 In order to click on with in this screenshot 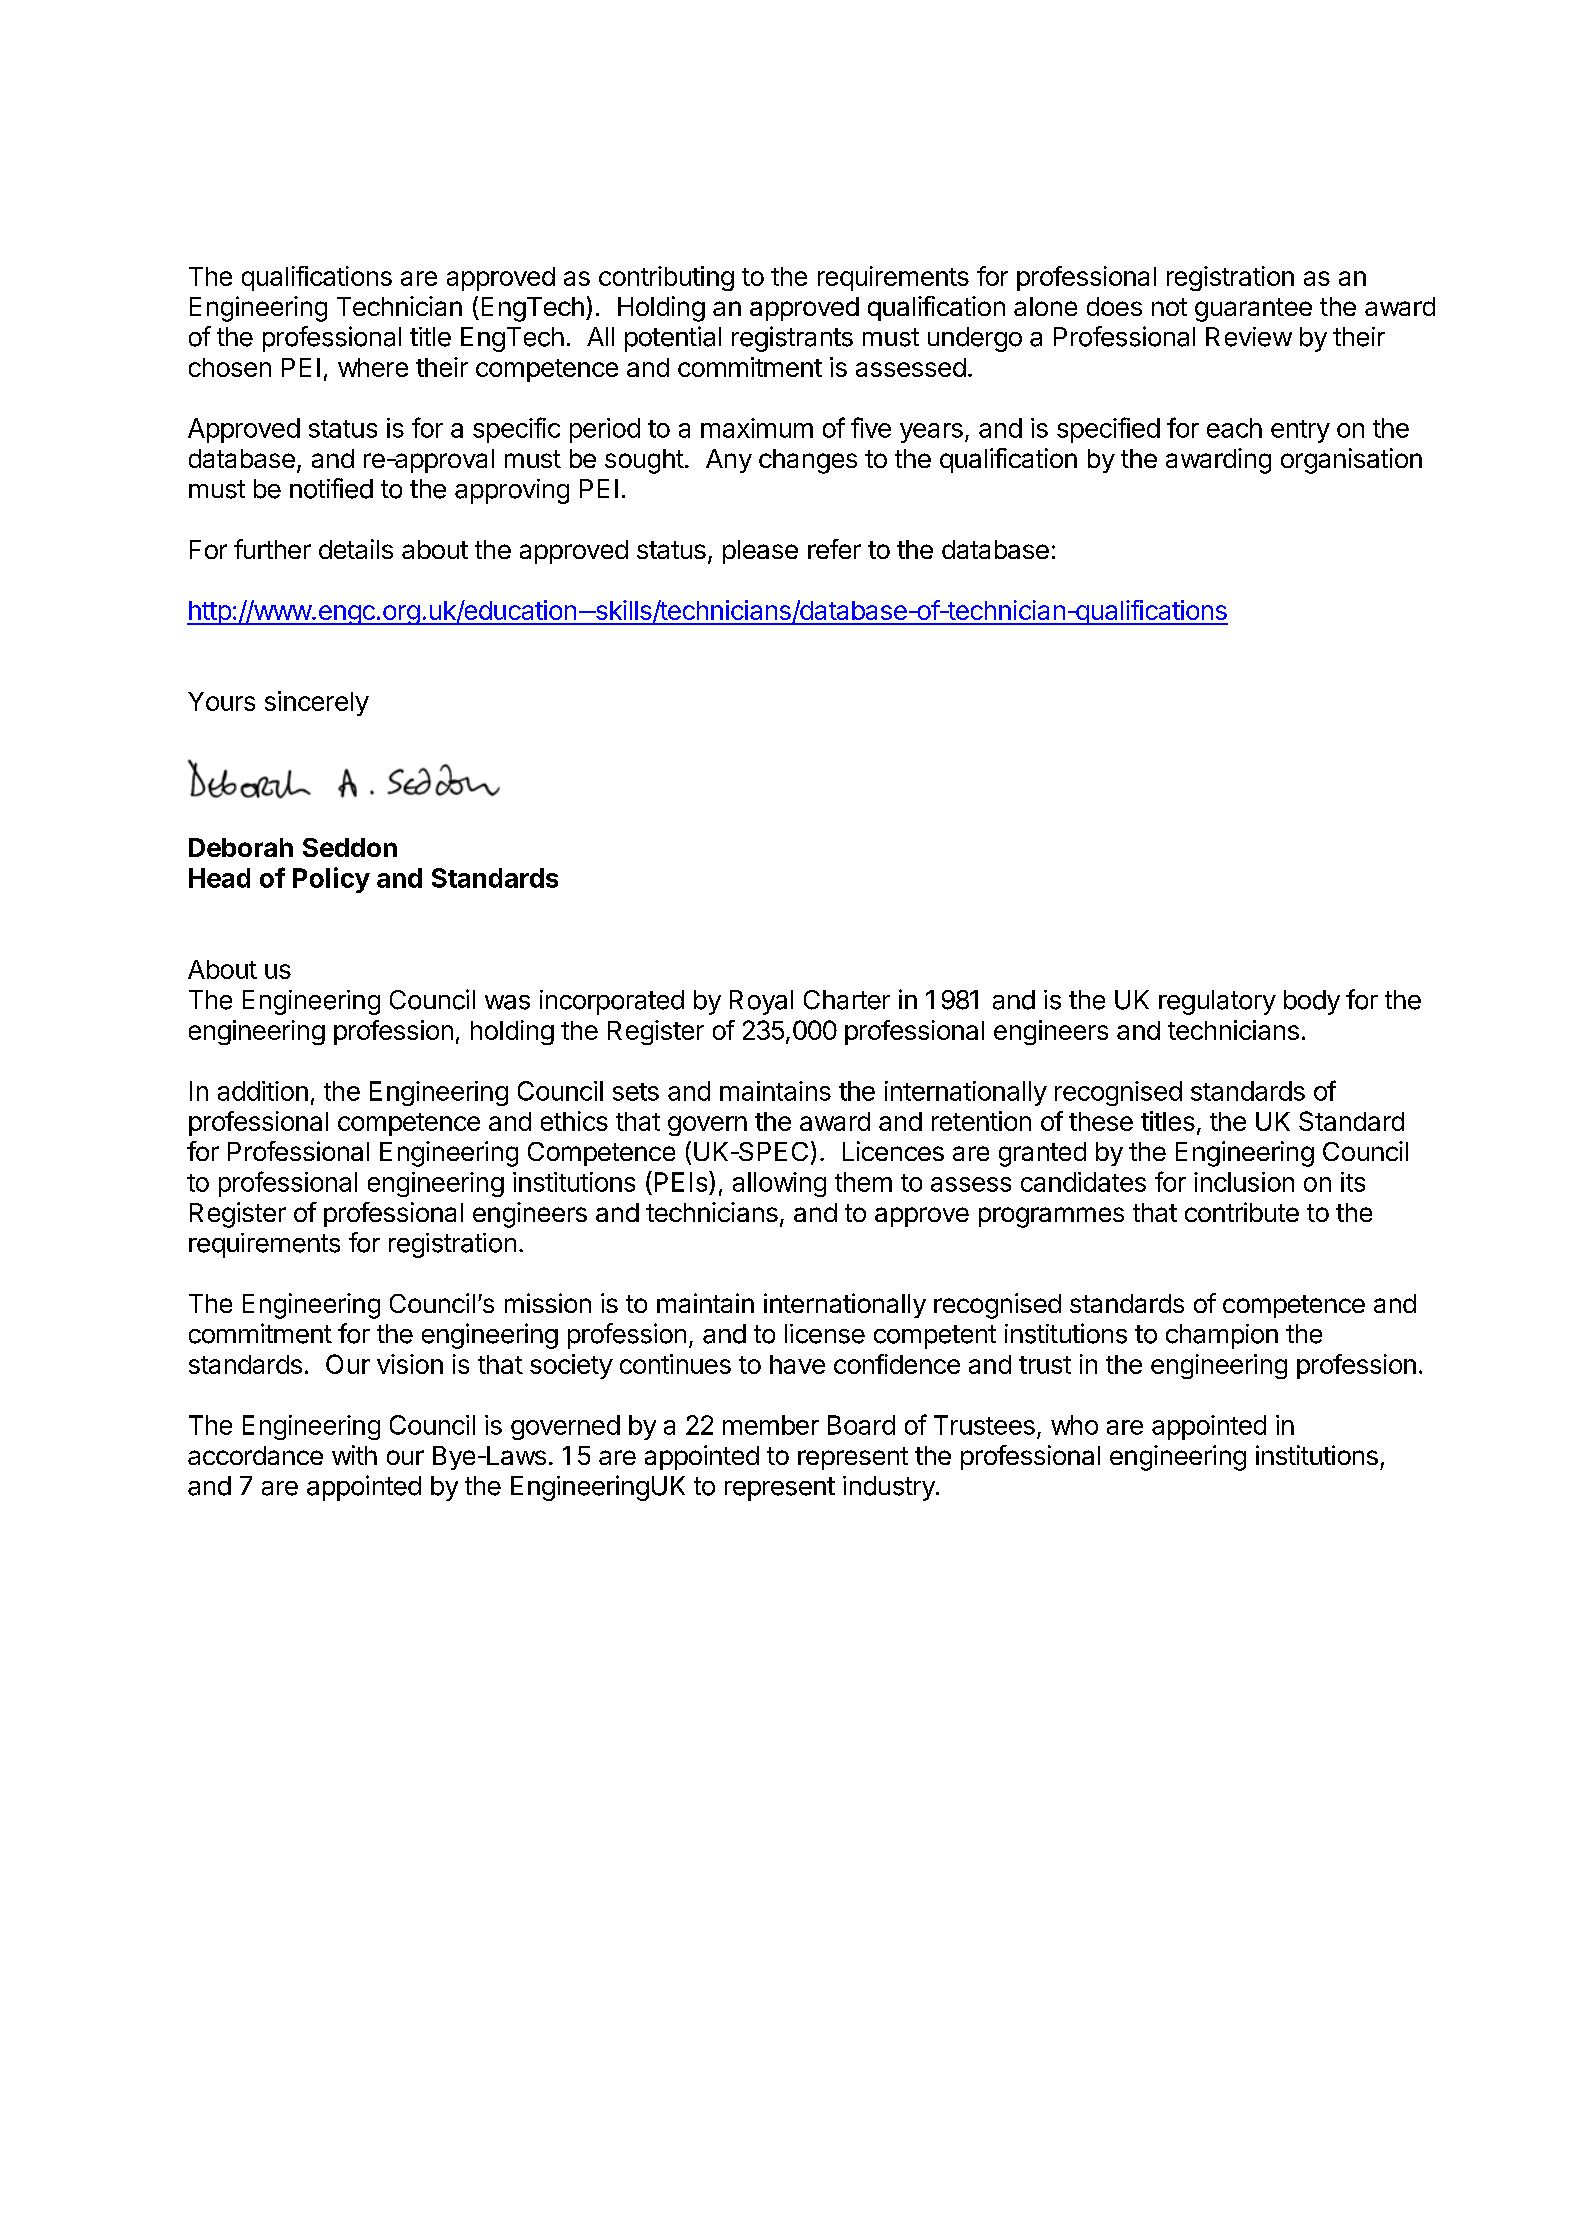, I will do `click(354, 1455)`.
